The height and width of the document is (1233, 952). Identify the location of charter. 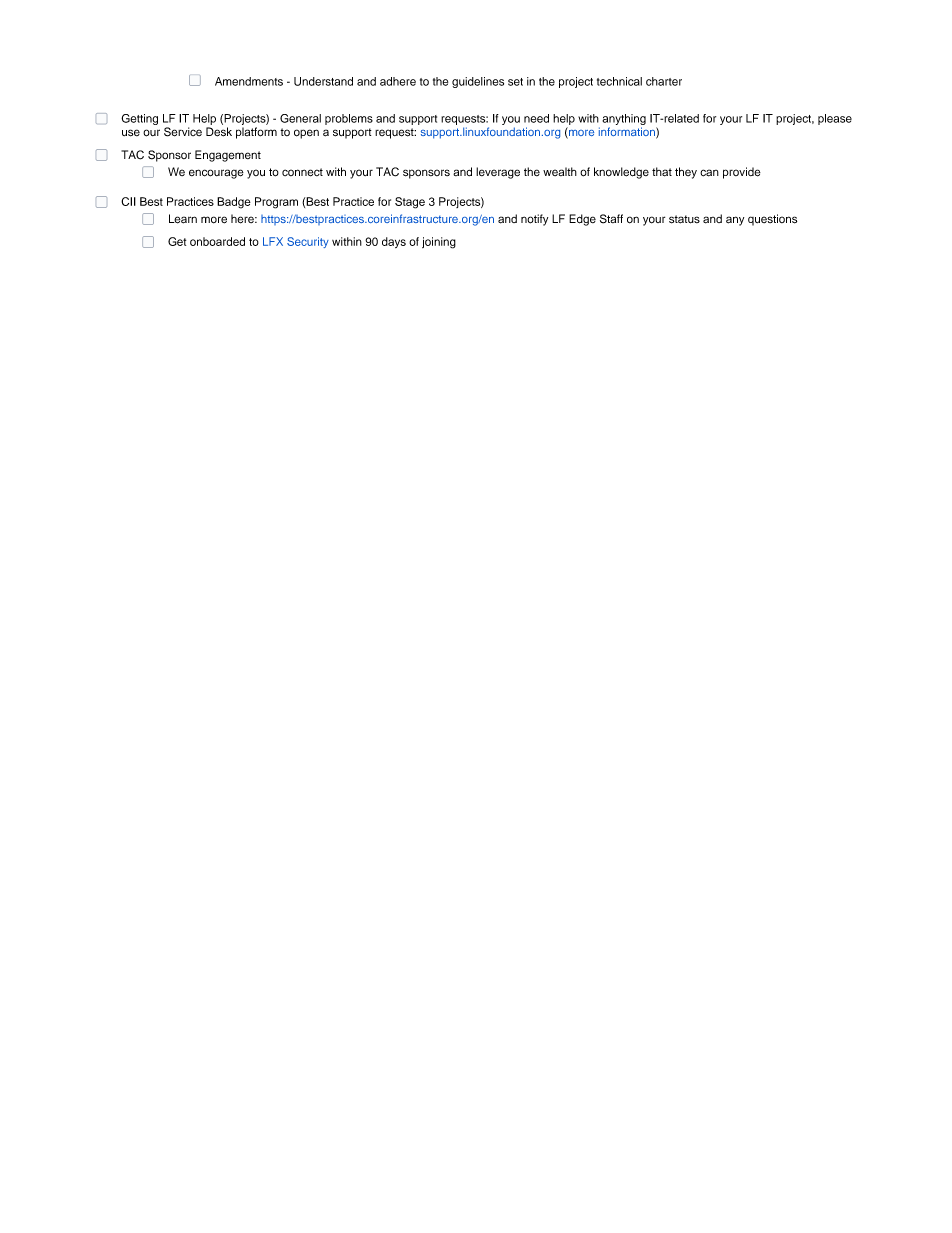
(664, 81).
